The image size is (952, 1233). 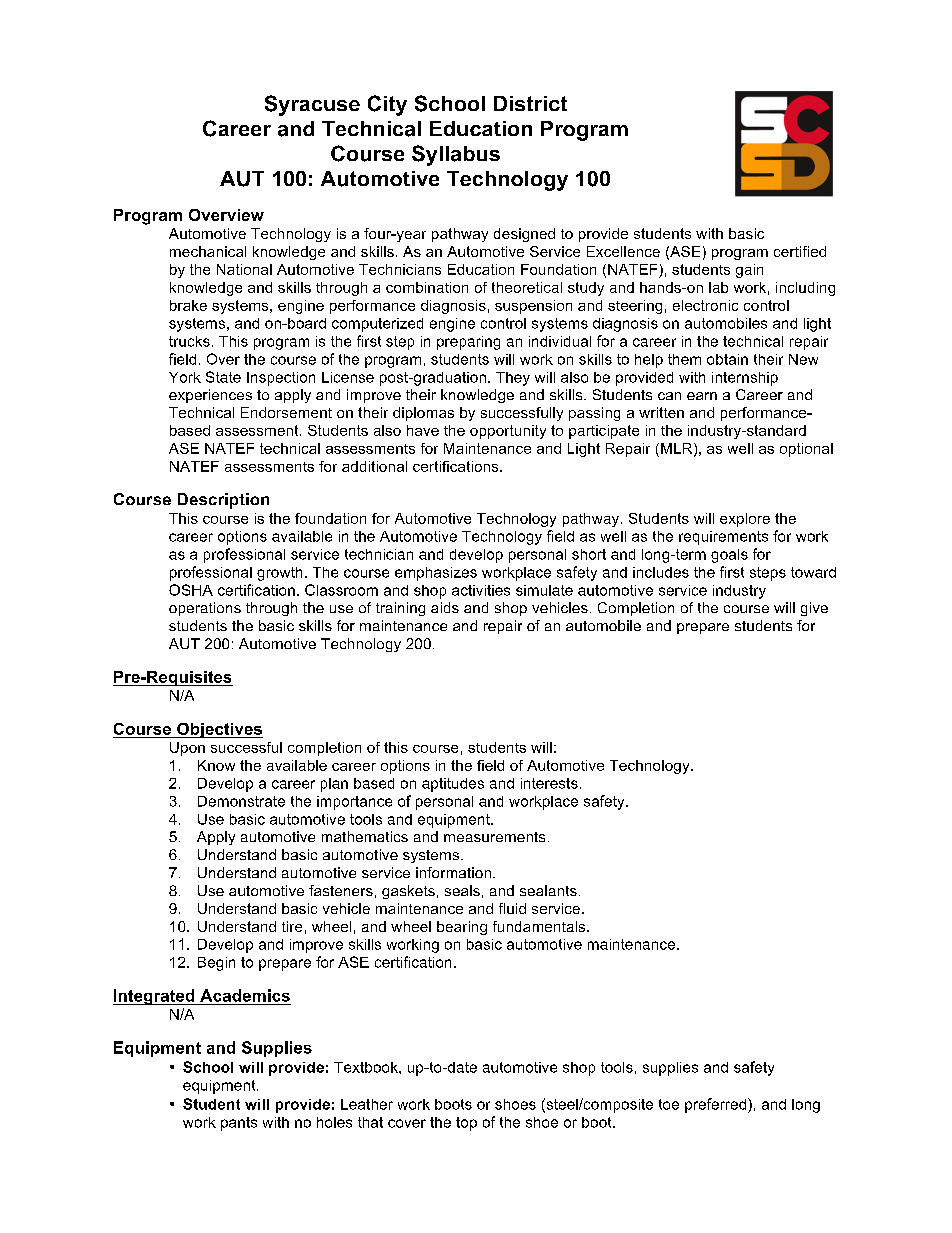 What do you see at coordinates (456, 155) in the image?
I see `Syllabus` at bounding box center [456, 155].
